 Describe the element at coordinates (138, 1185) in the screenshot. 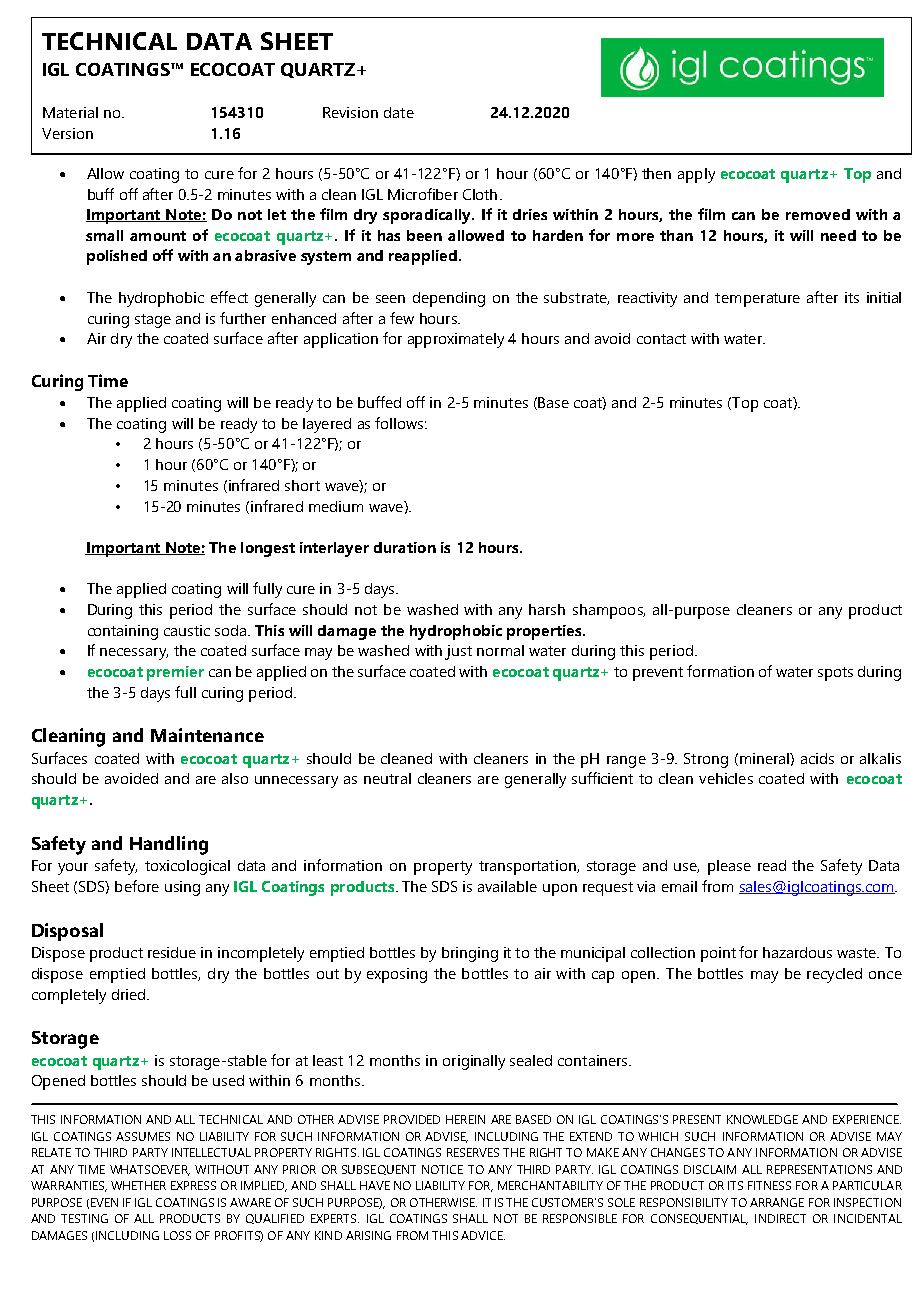

I see `WHETHER` at that location.
